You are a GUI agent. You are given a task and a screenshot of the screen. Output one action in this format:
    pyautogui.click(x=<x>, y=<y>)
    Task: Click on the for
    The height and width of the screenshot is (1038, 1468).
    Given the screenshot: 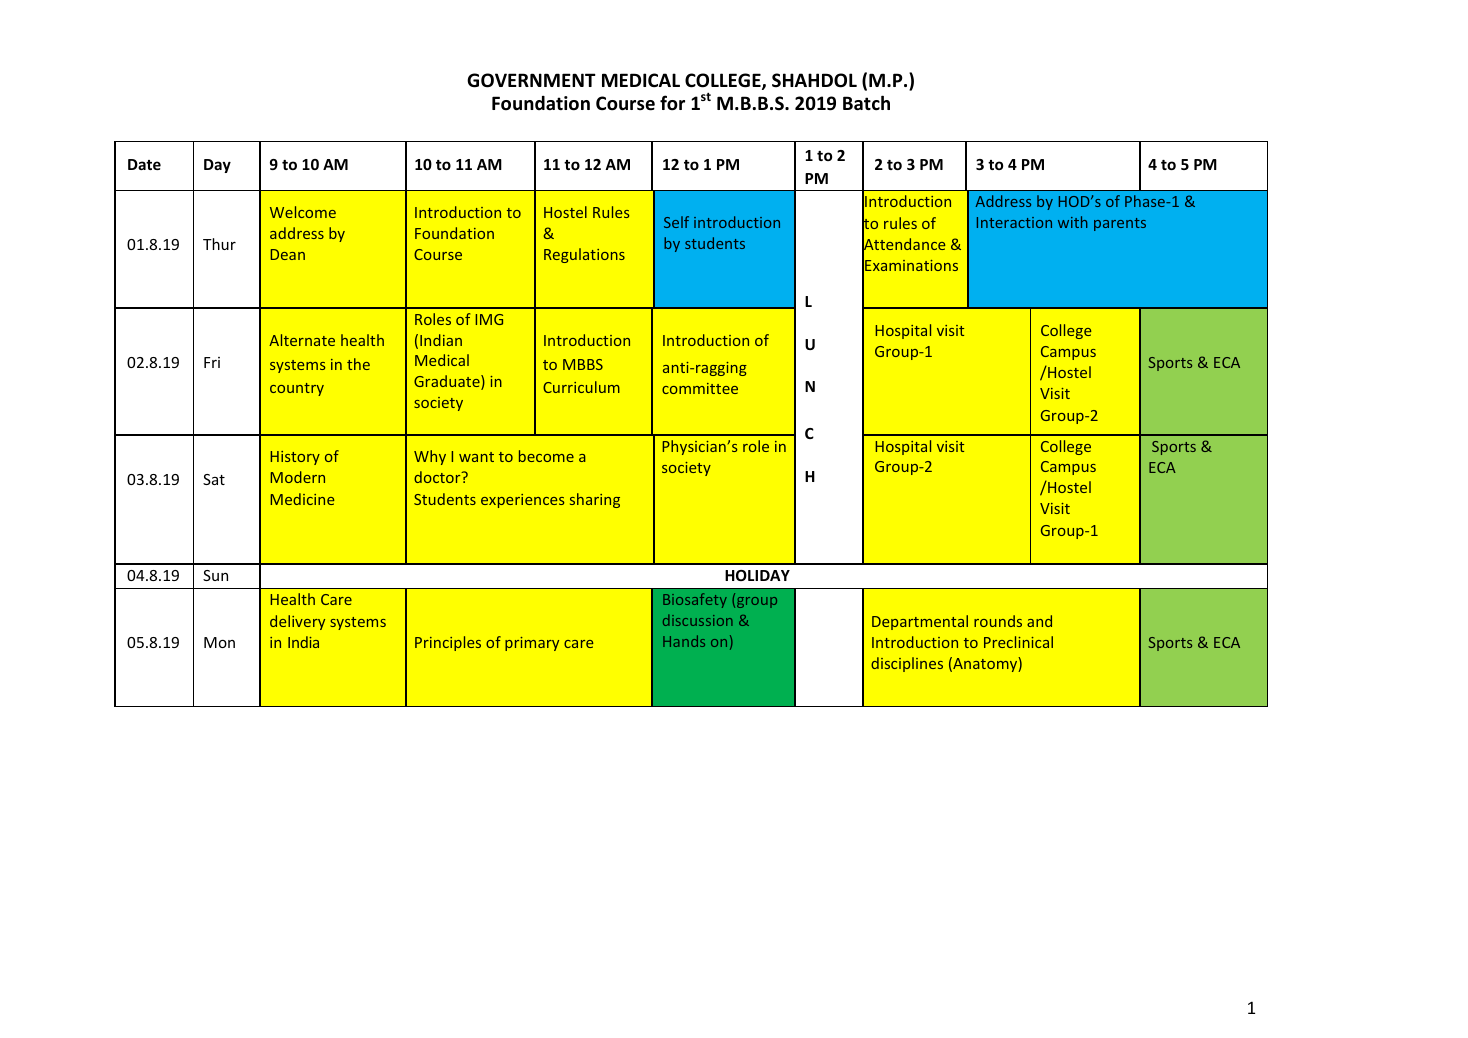 What is the action you would take?
    pyautogui.click(x=672, y=103)
